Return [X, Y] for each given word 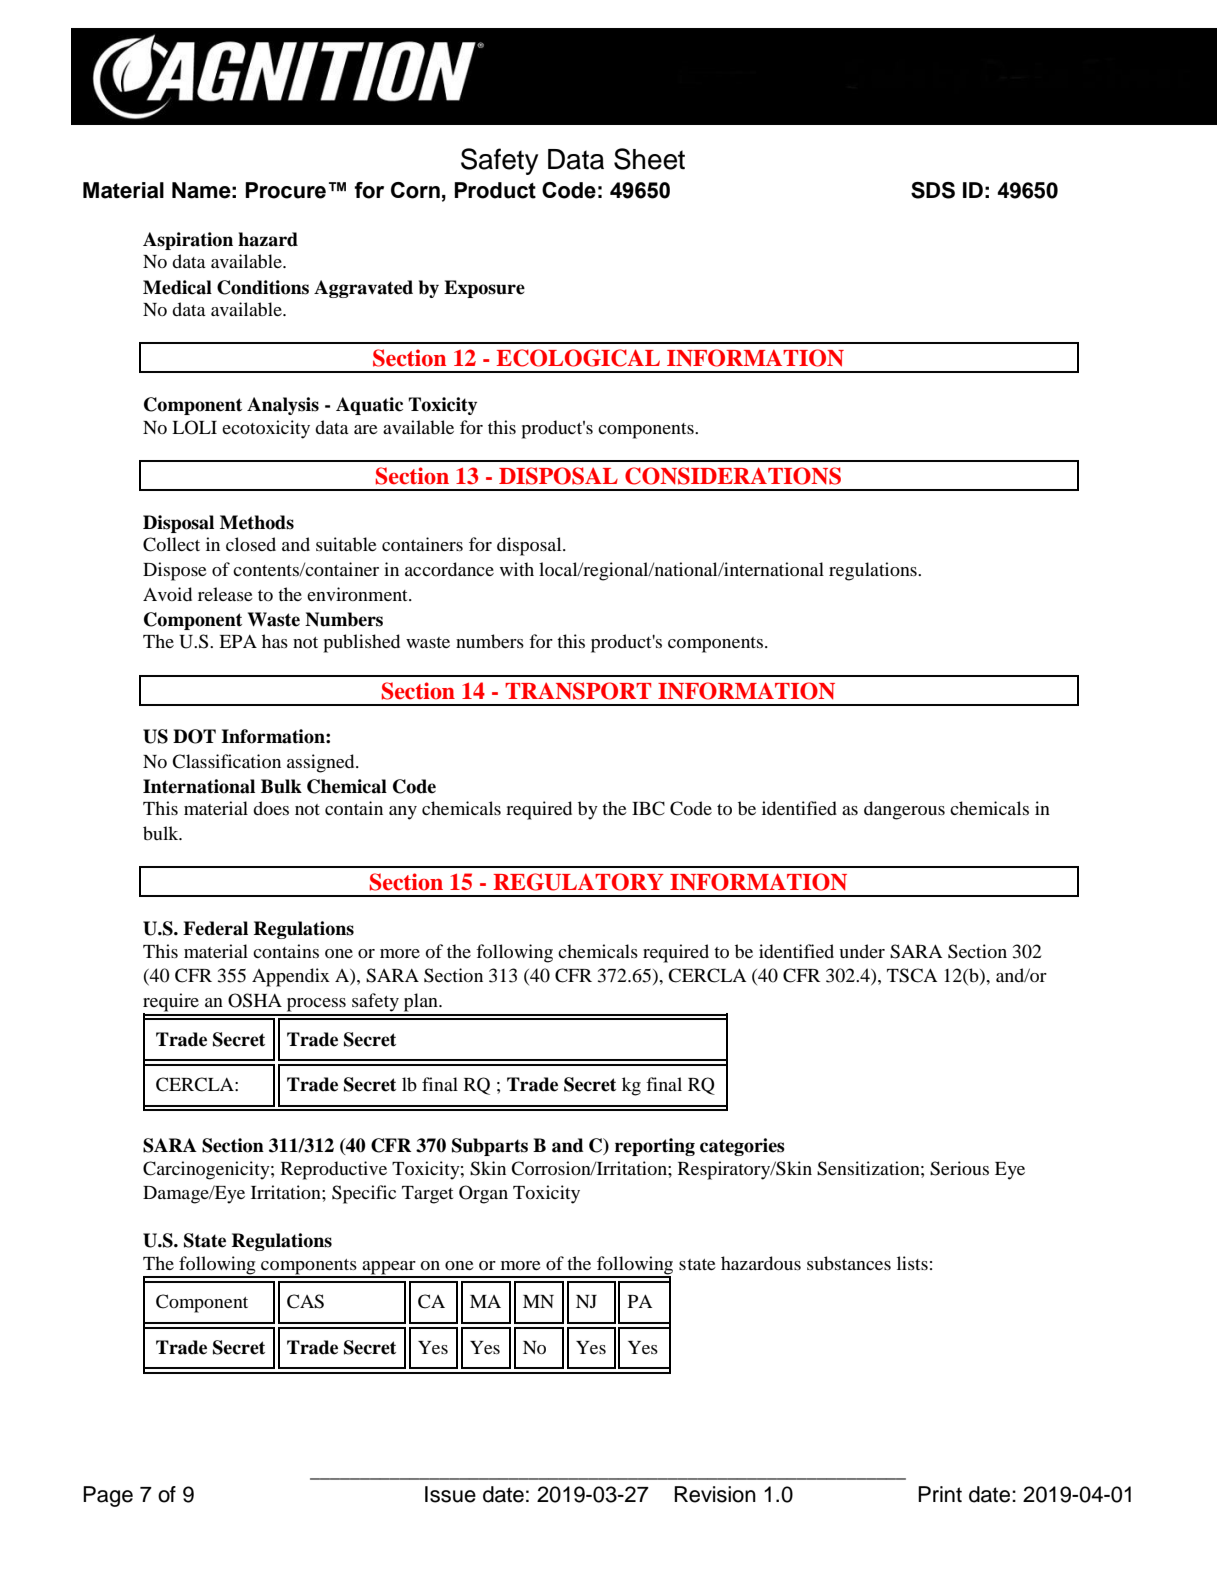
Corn [415, 190]
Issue [450, 1494]
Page [108, 1496]
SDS [933, 190]
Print [940, 1494]
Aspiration [188, 241]
